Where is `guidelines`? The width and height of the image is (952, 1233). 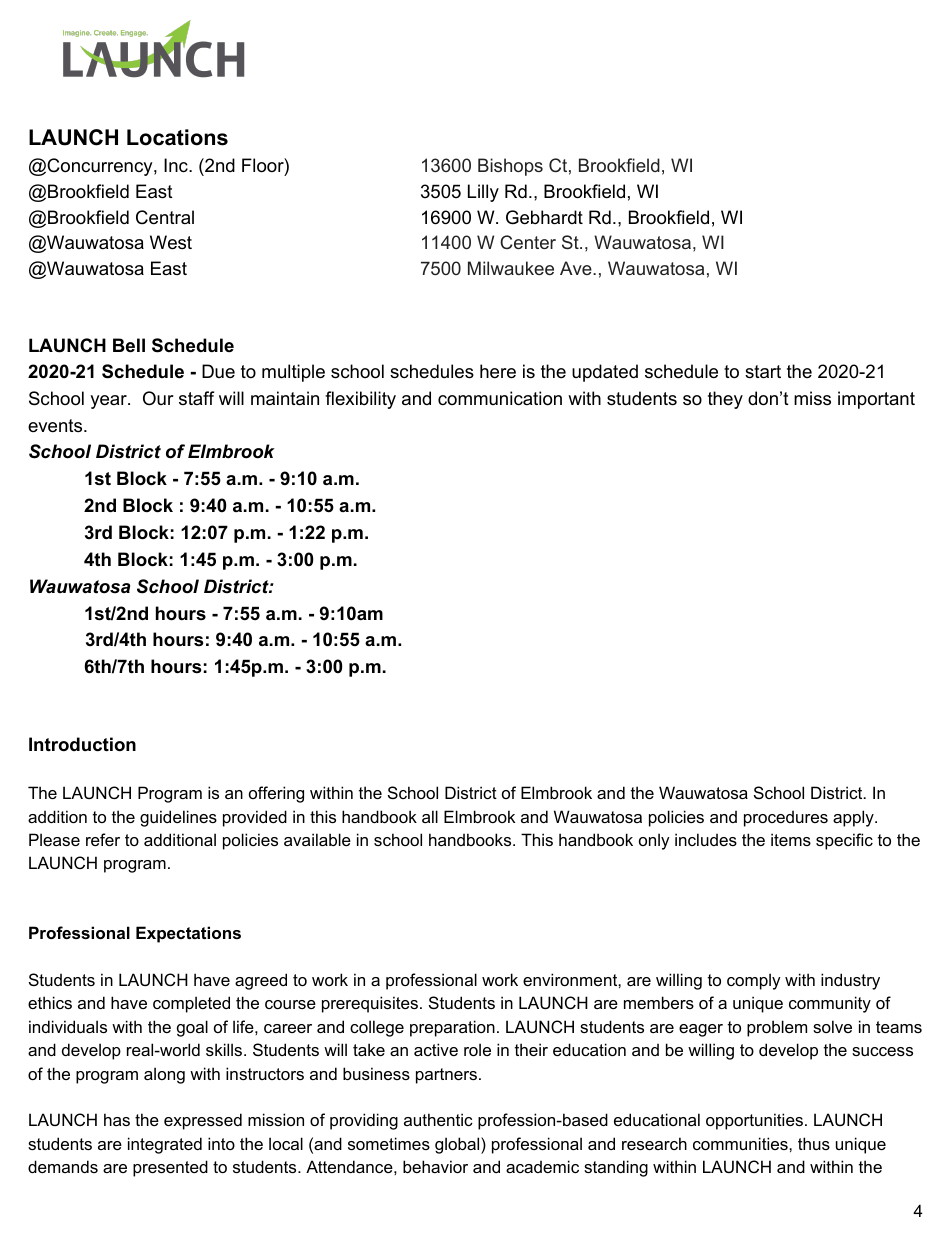 guidelines is located at coordinates (178, 818).
